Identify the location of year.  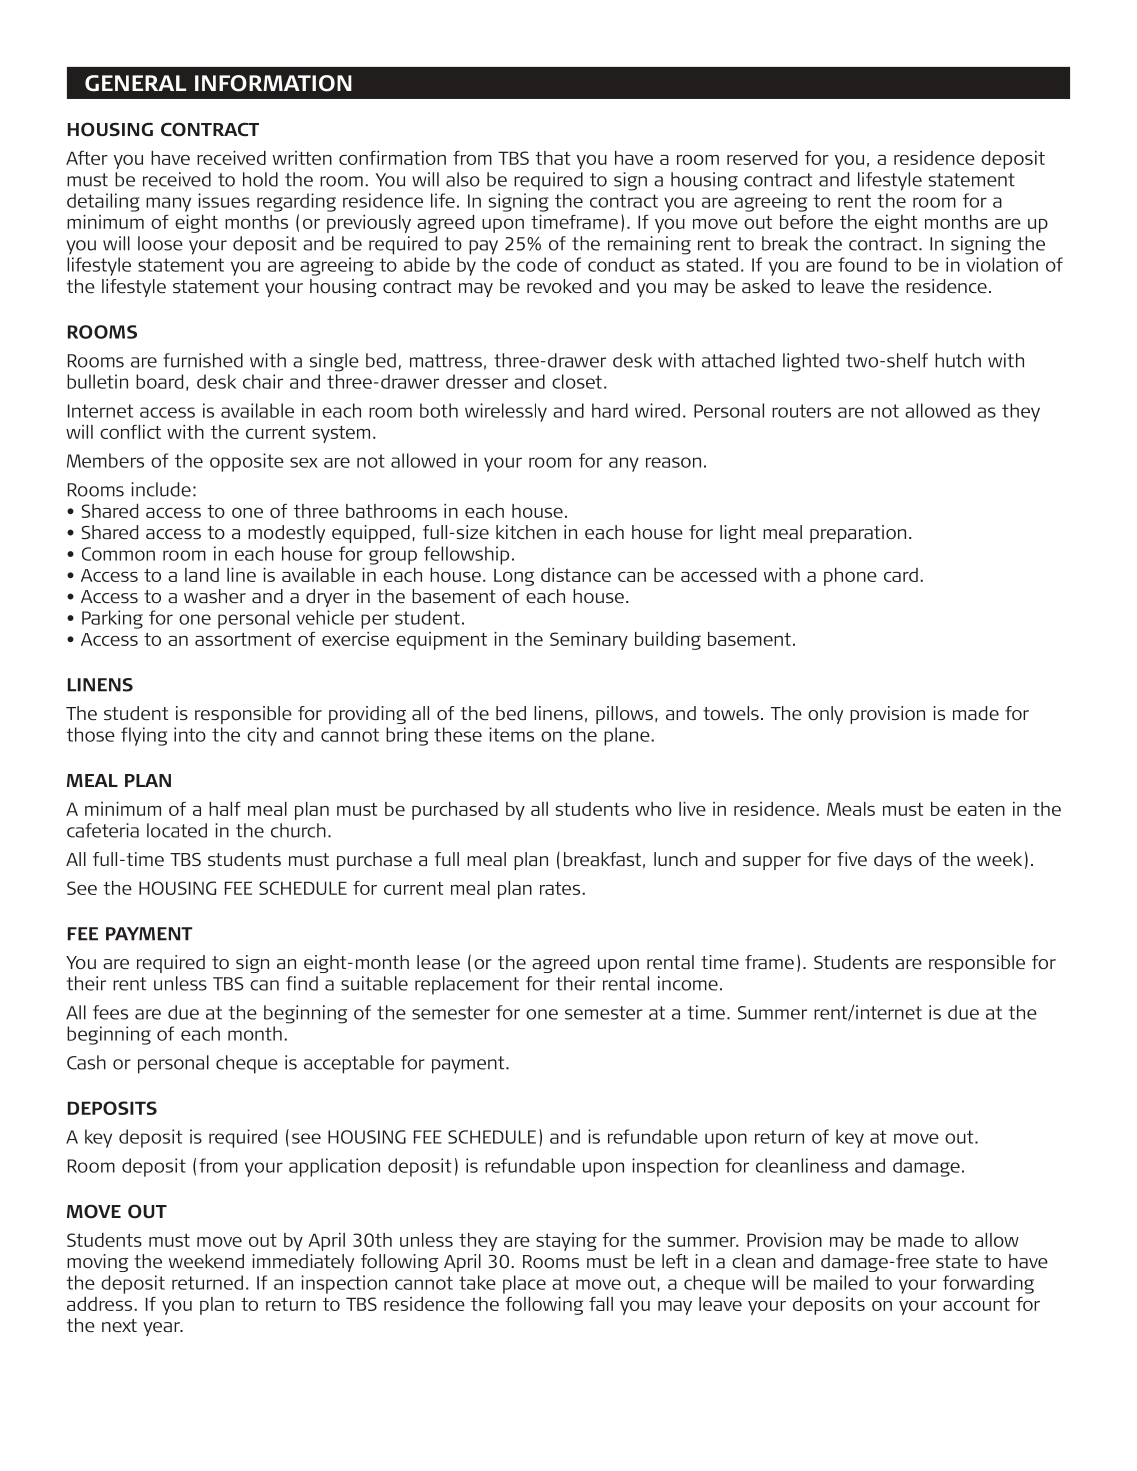
(162, 1329).
